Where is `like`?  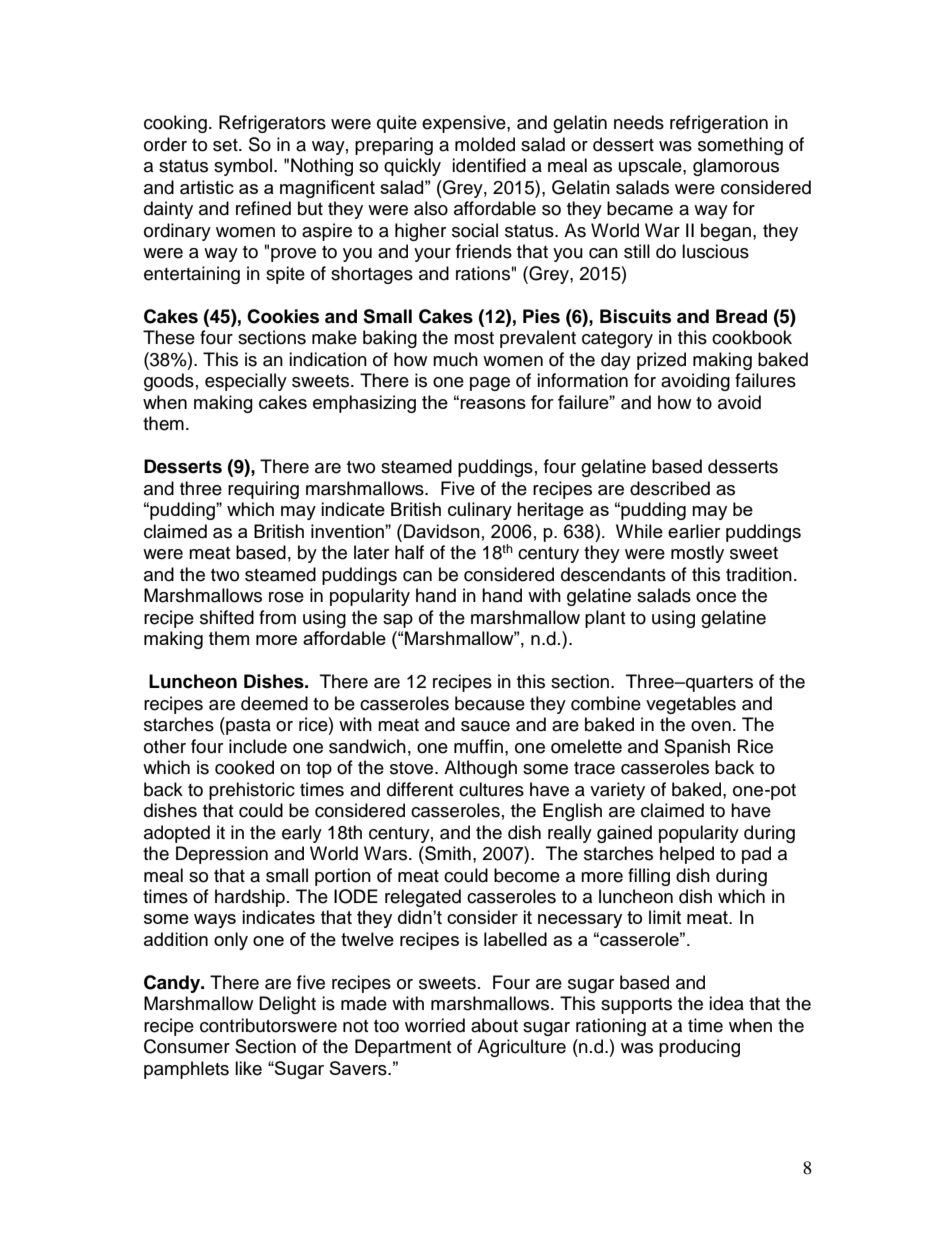
like is located at coordinates (248, 1068).
